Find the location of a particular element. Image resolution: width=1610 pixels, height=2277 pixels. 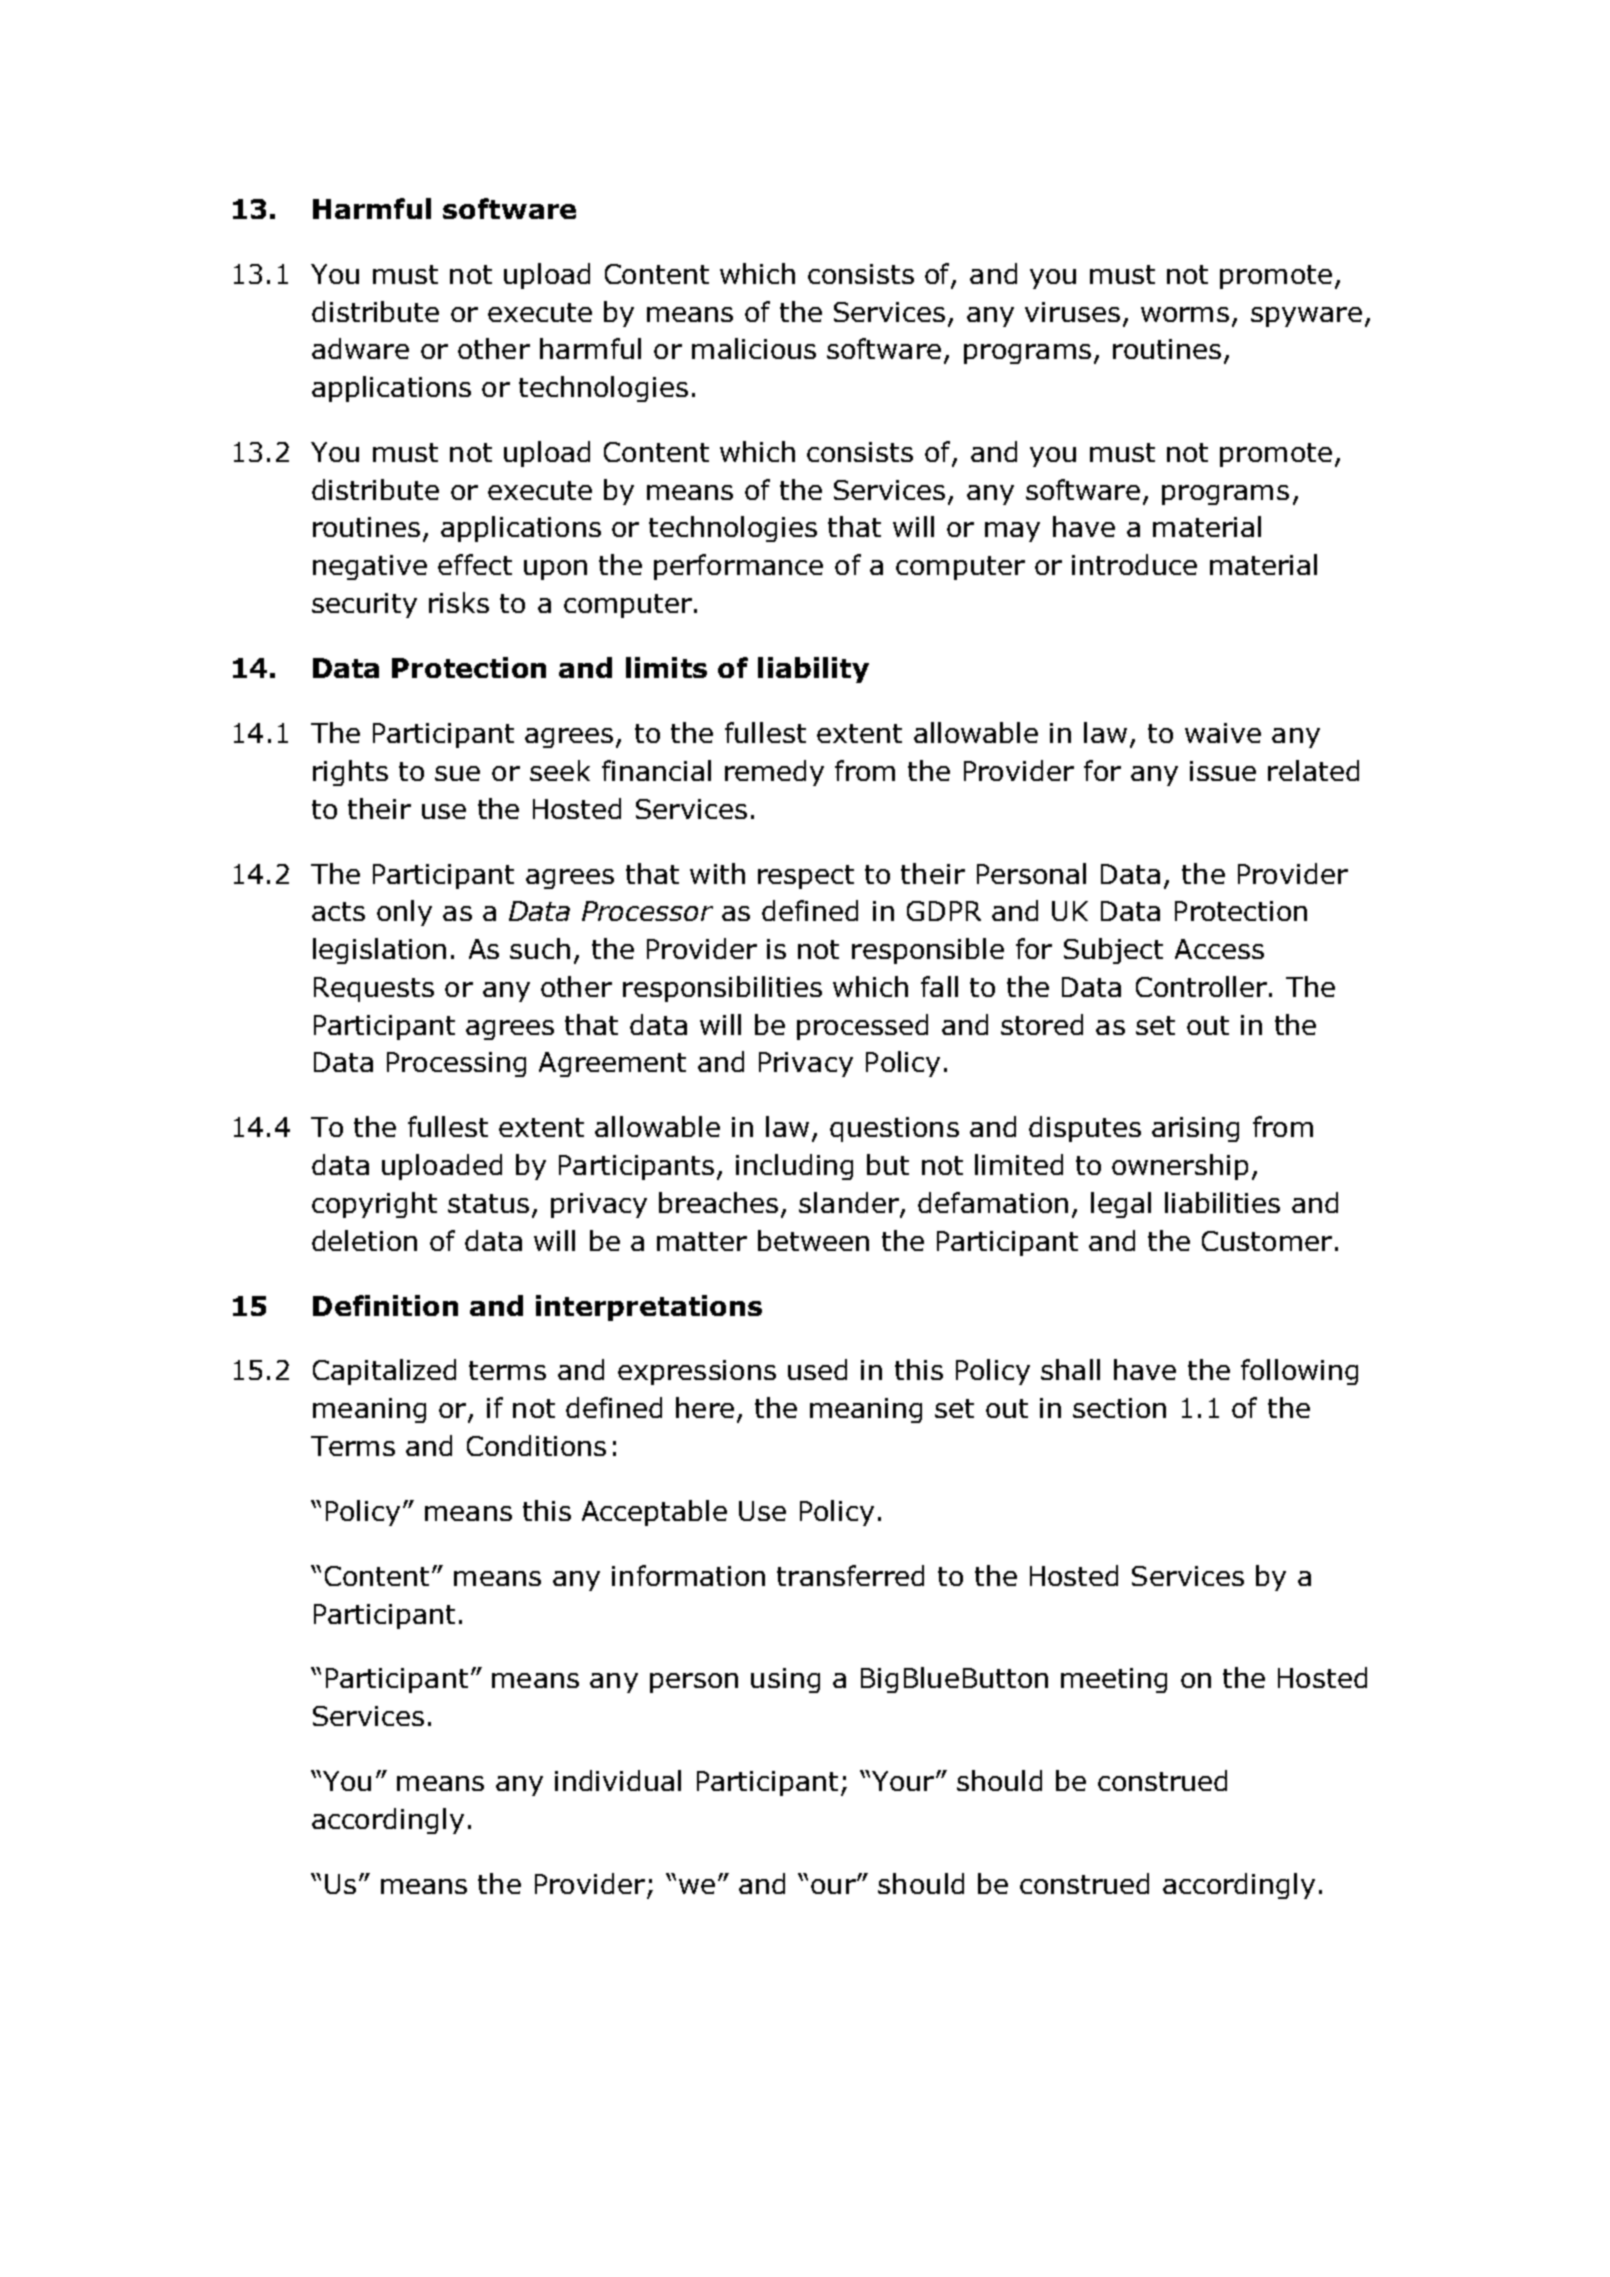

using is located at coordinates (785, 1680).
